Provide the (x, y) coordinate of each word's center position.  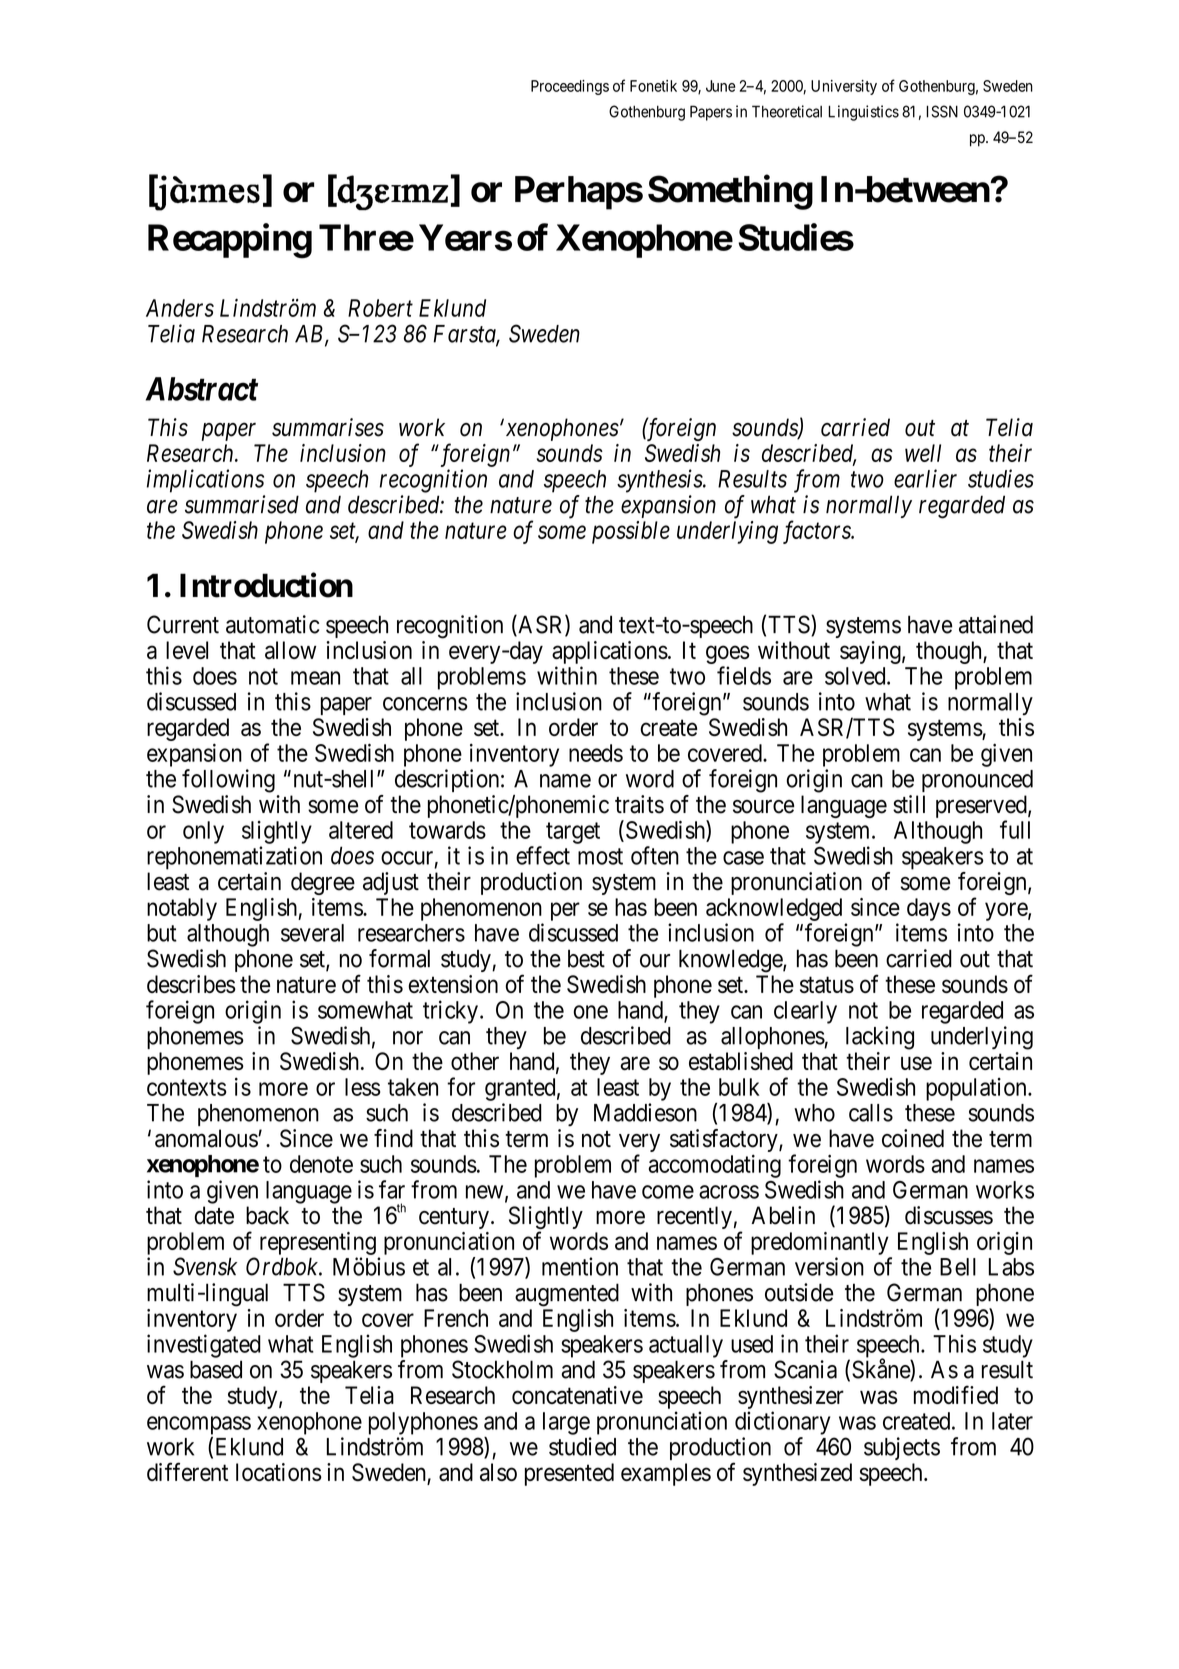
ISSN (942, 111)
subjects (902, 1448)
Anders (180, 308)
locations (279, 1472)
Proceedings (570, 87)
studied (582, 1446)
